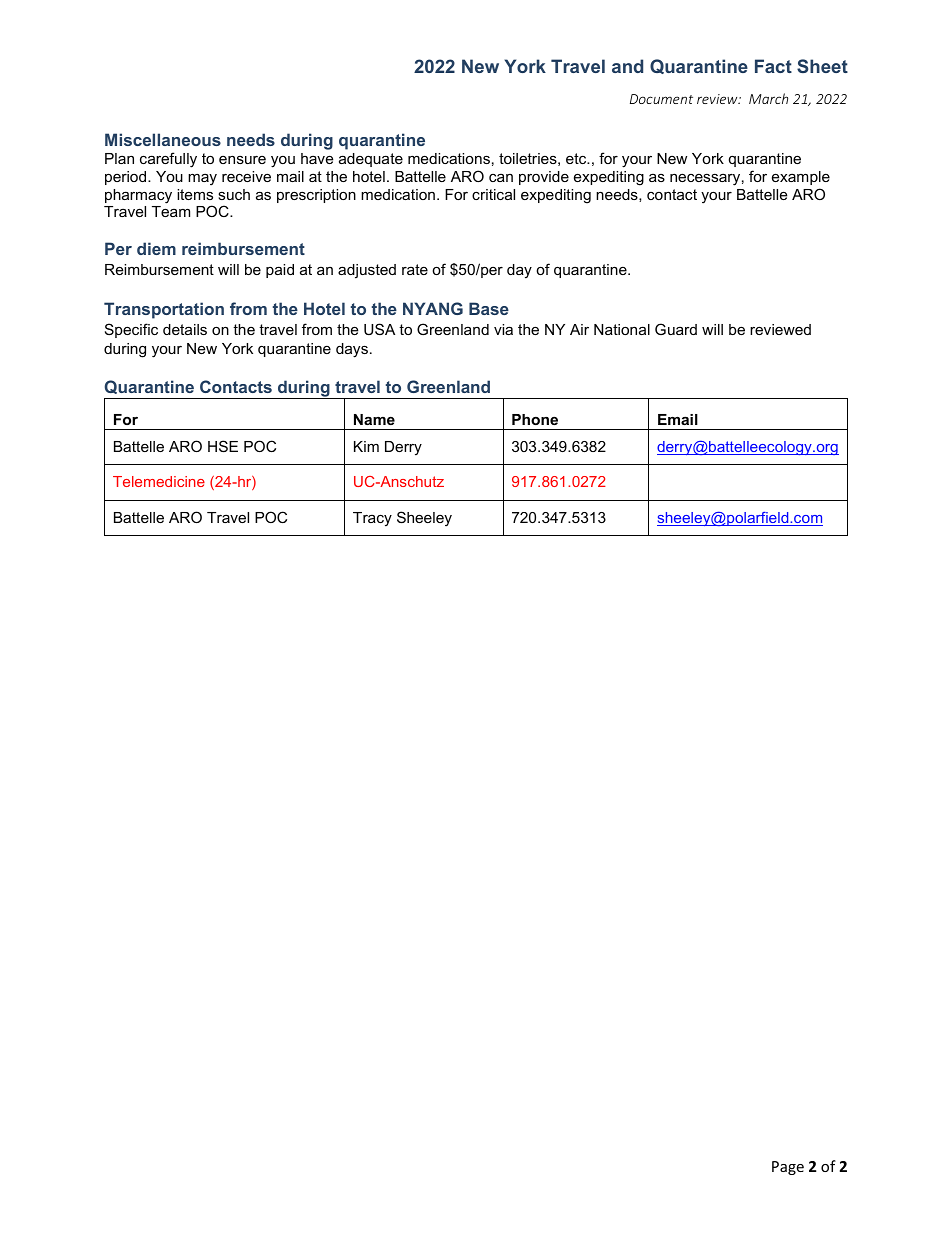  Describe the element at coordinates (159, 481) in the page. I see `Telemedicine` at that location.
